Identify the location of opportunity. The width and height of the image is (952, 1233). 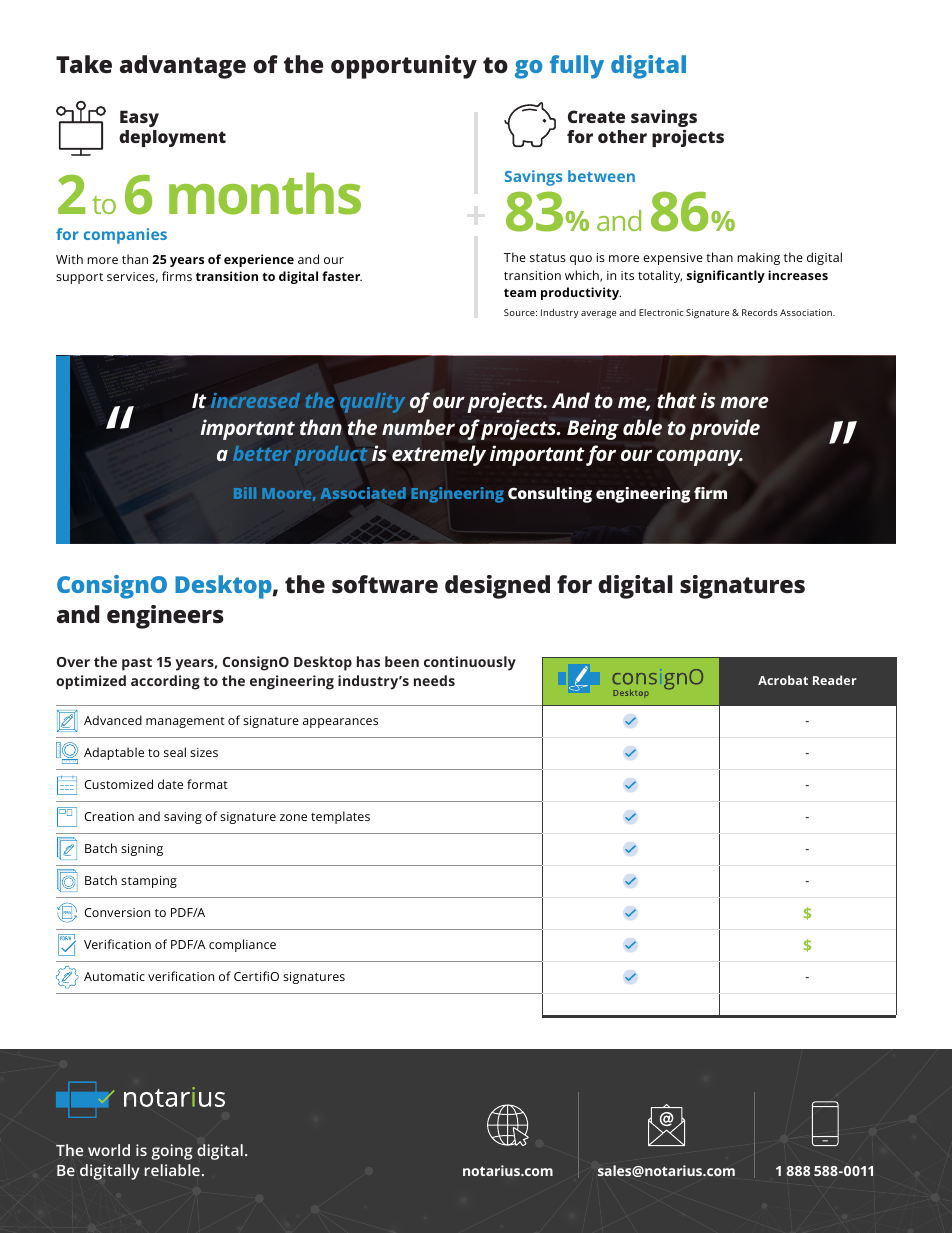
(404, 67).
